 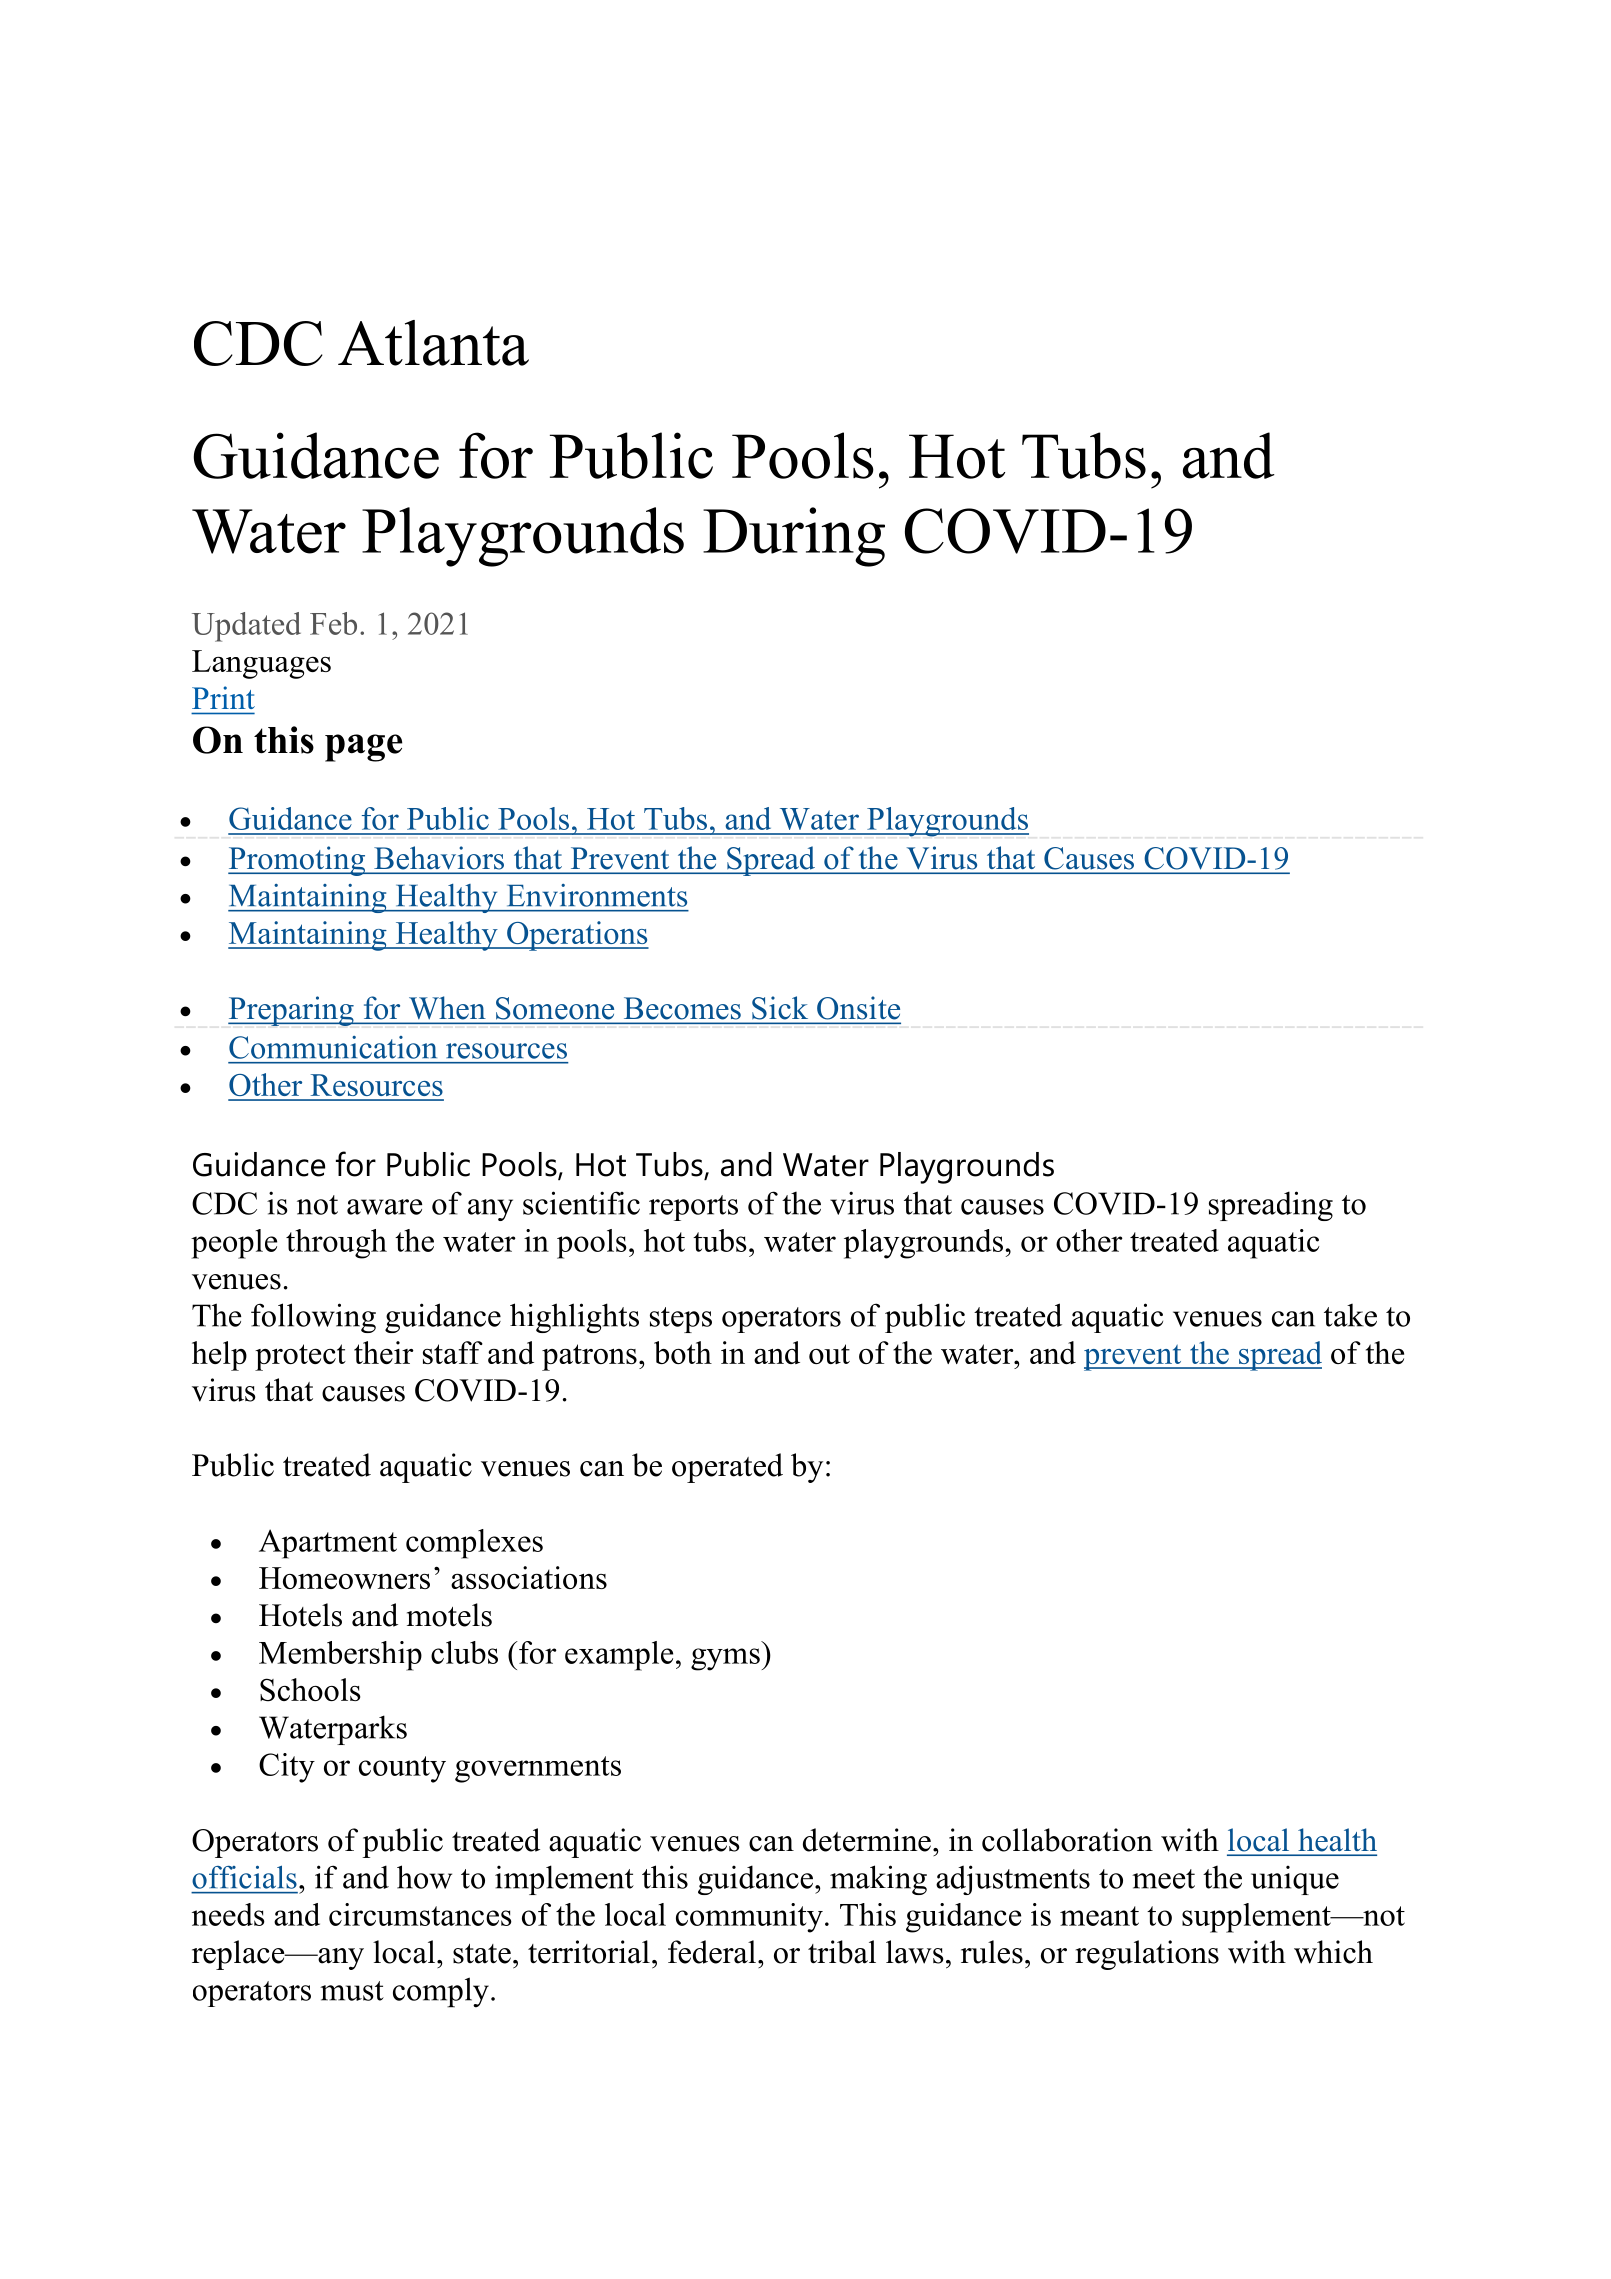 What do you see at coordinates (384, 1352) in the screenshot?
I see `their` at bounding box center [384, 1352].
